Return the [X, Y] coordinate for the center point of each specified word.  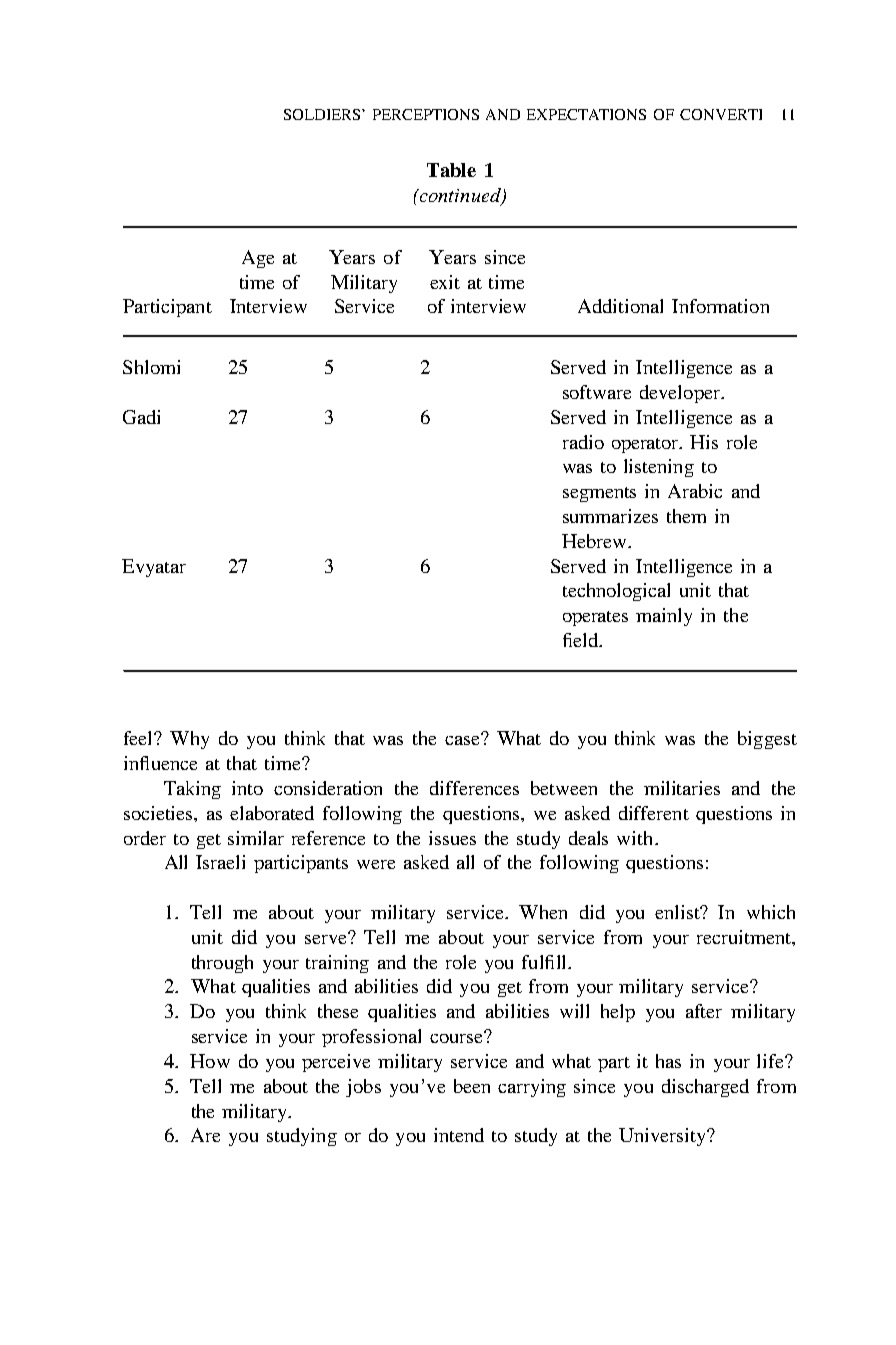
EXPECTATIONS [586, 114]
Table [451, 170]
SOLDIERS [322, 114]
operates [595, 618]
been [472, 1086]
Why [189, 740]
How [210, 1061]
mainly [664, 617]
